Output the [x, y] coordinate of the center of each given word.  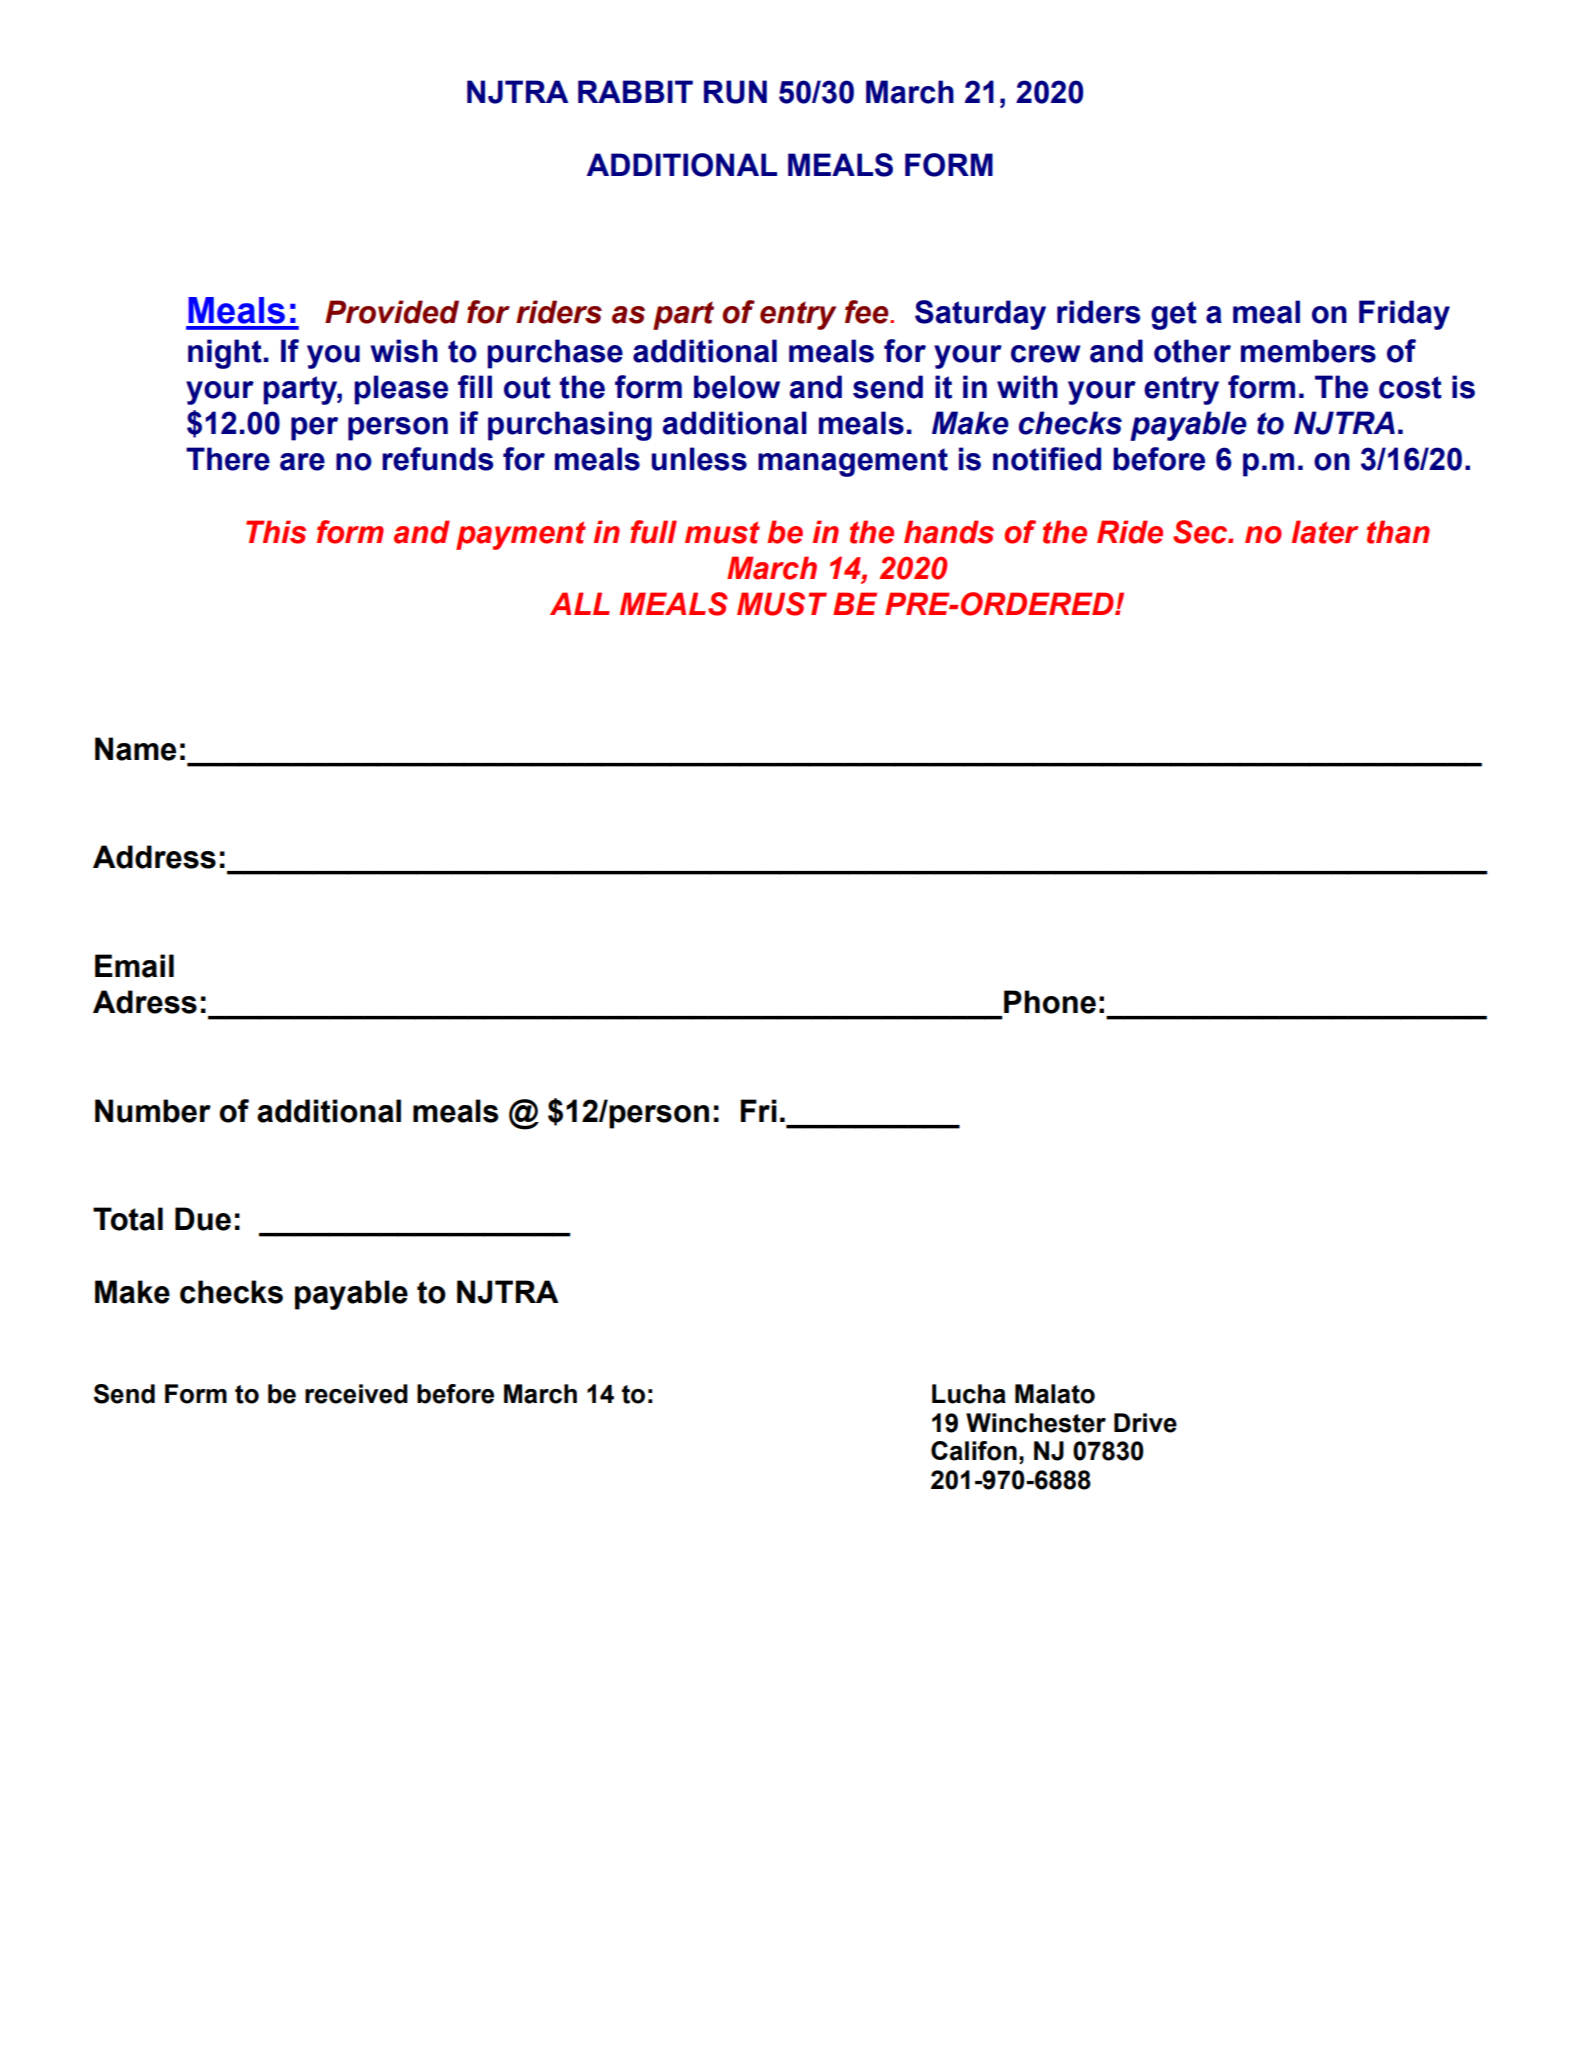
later [1325, 532]
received [356, 1394]
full [653, 532]
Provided [392, 312]
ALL [580, 603]
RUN [735, 92]
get [1174, 315]
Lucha [969, 1394]
